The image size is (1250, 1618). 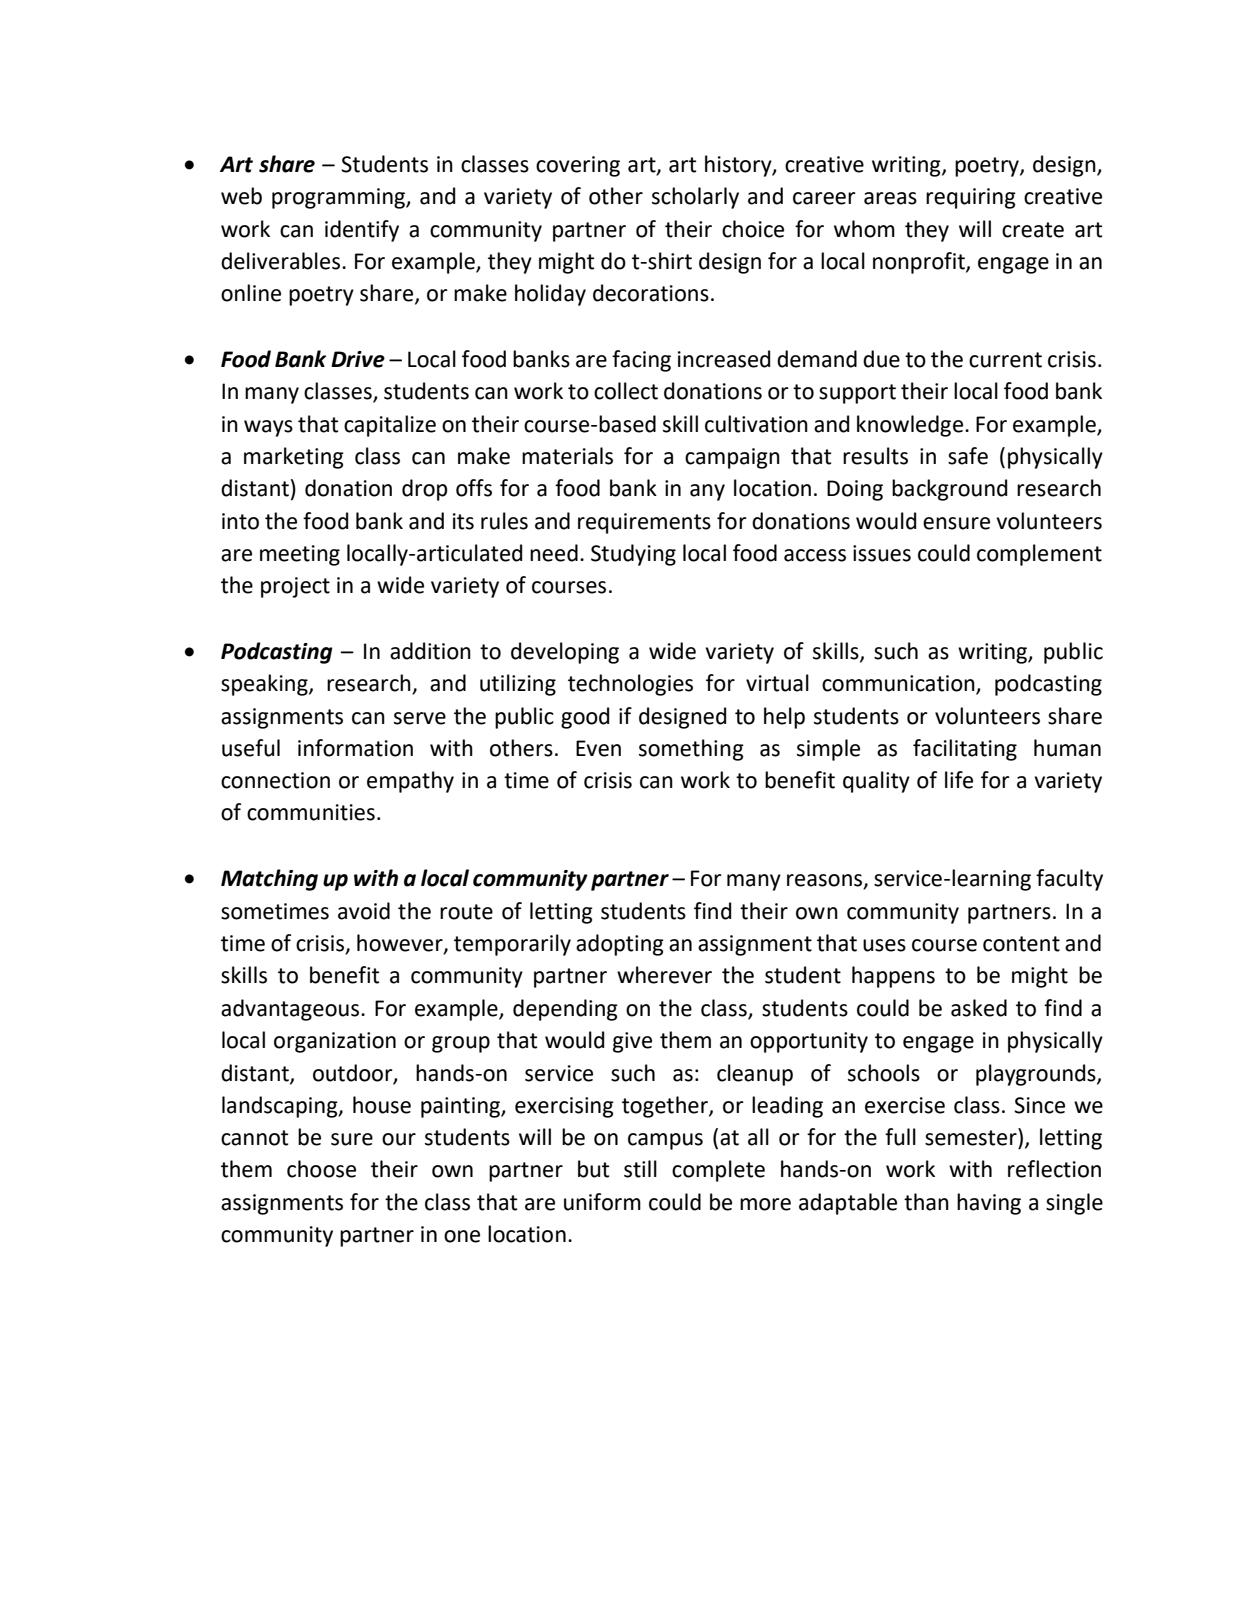 What do you see at coordinates (401, 944) in the screenshot?
I see `however` at bounding box center [401, 944].
